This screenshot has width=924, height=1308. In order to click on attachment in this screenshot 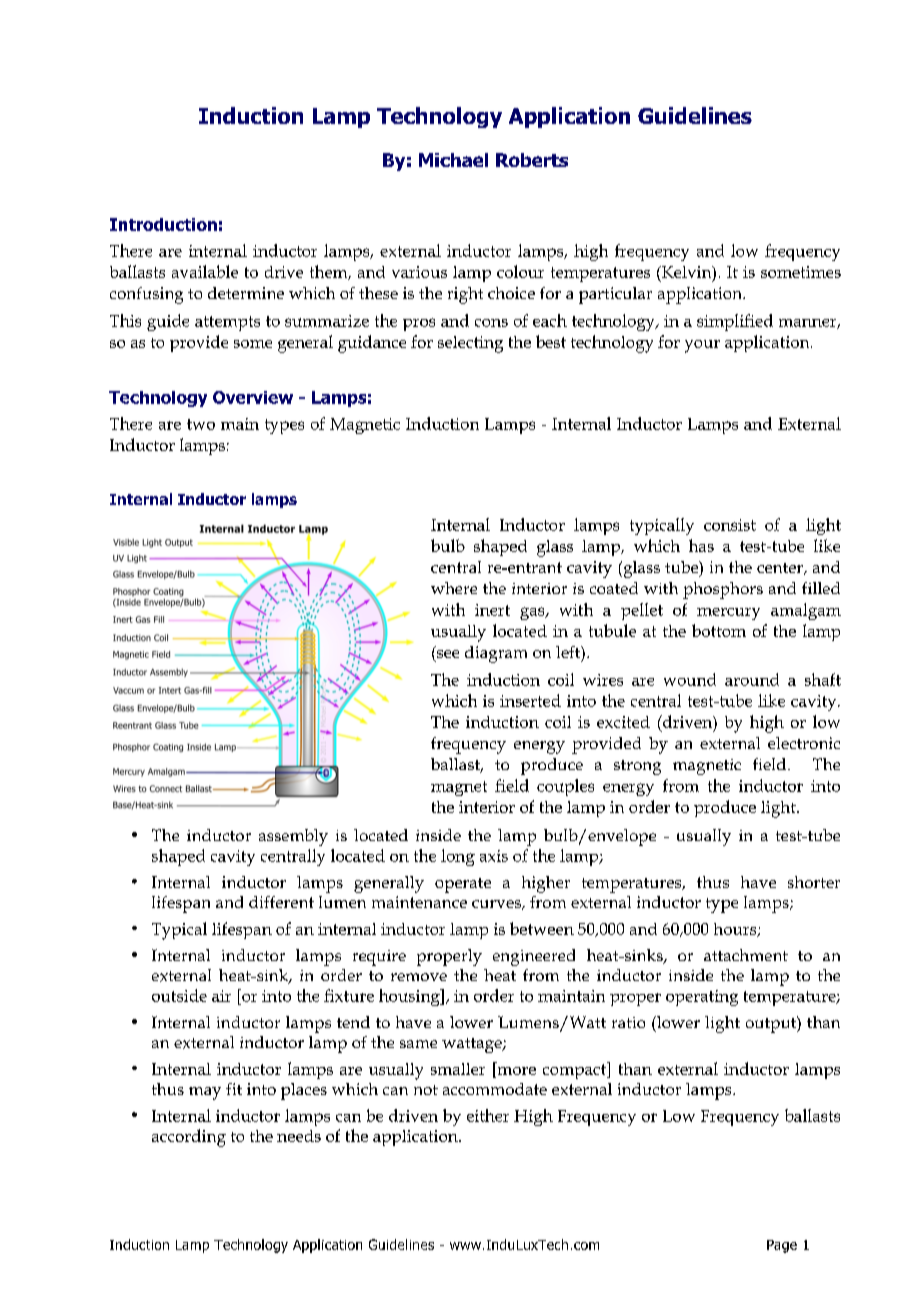, I will do `click(746, 955)`.
